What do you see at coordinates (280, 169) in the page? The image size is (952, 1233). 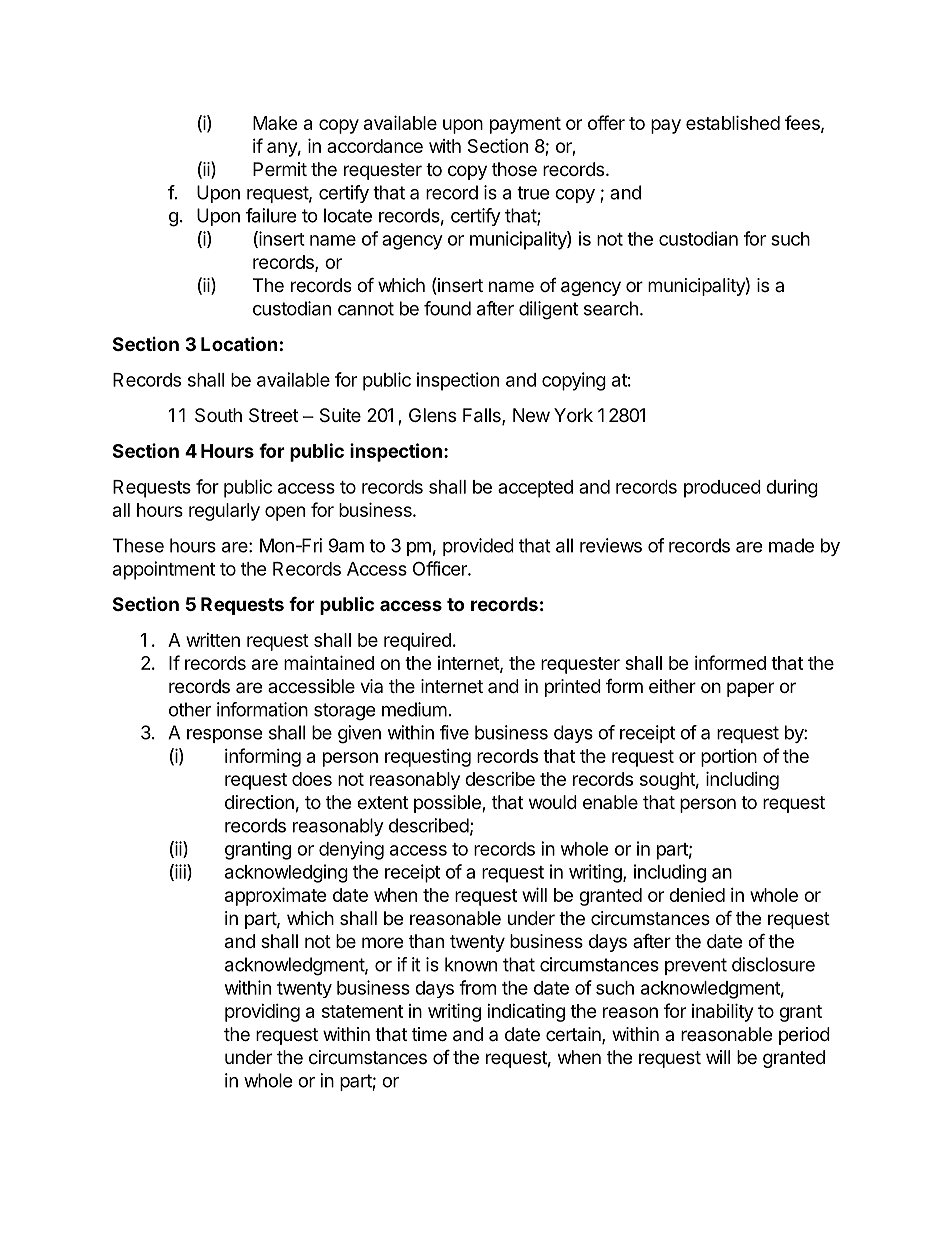 I see `Permit` at bounding box center [280, 169].
